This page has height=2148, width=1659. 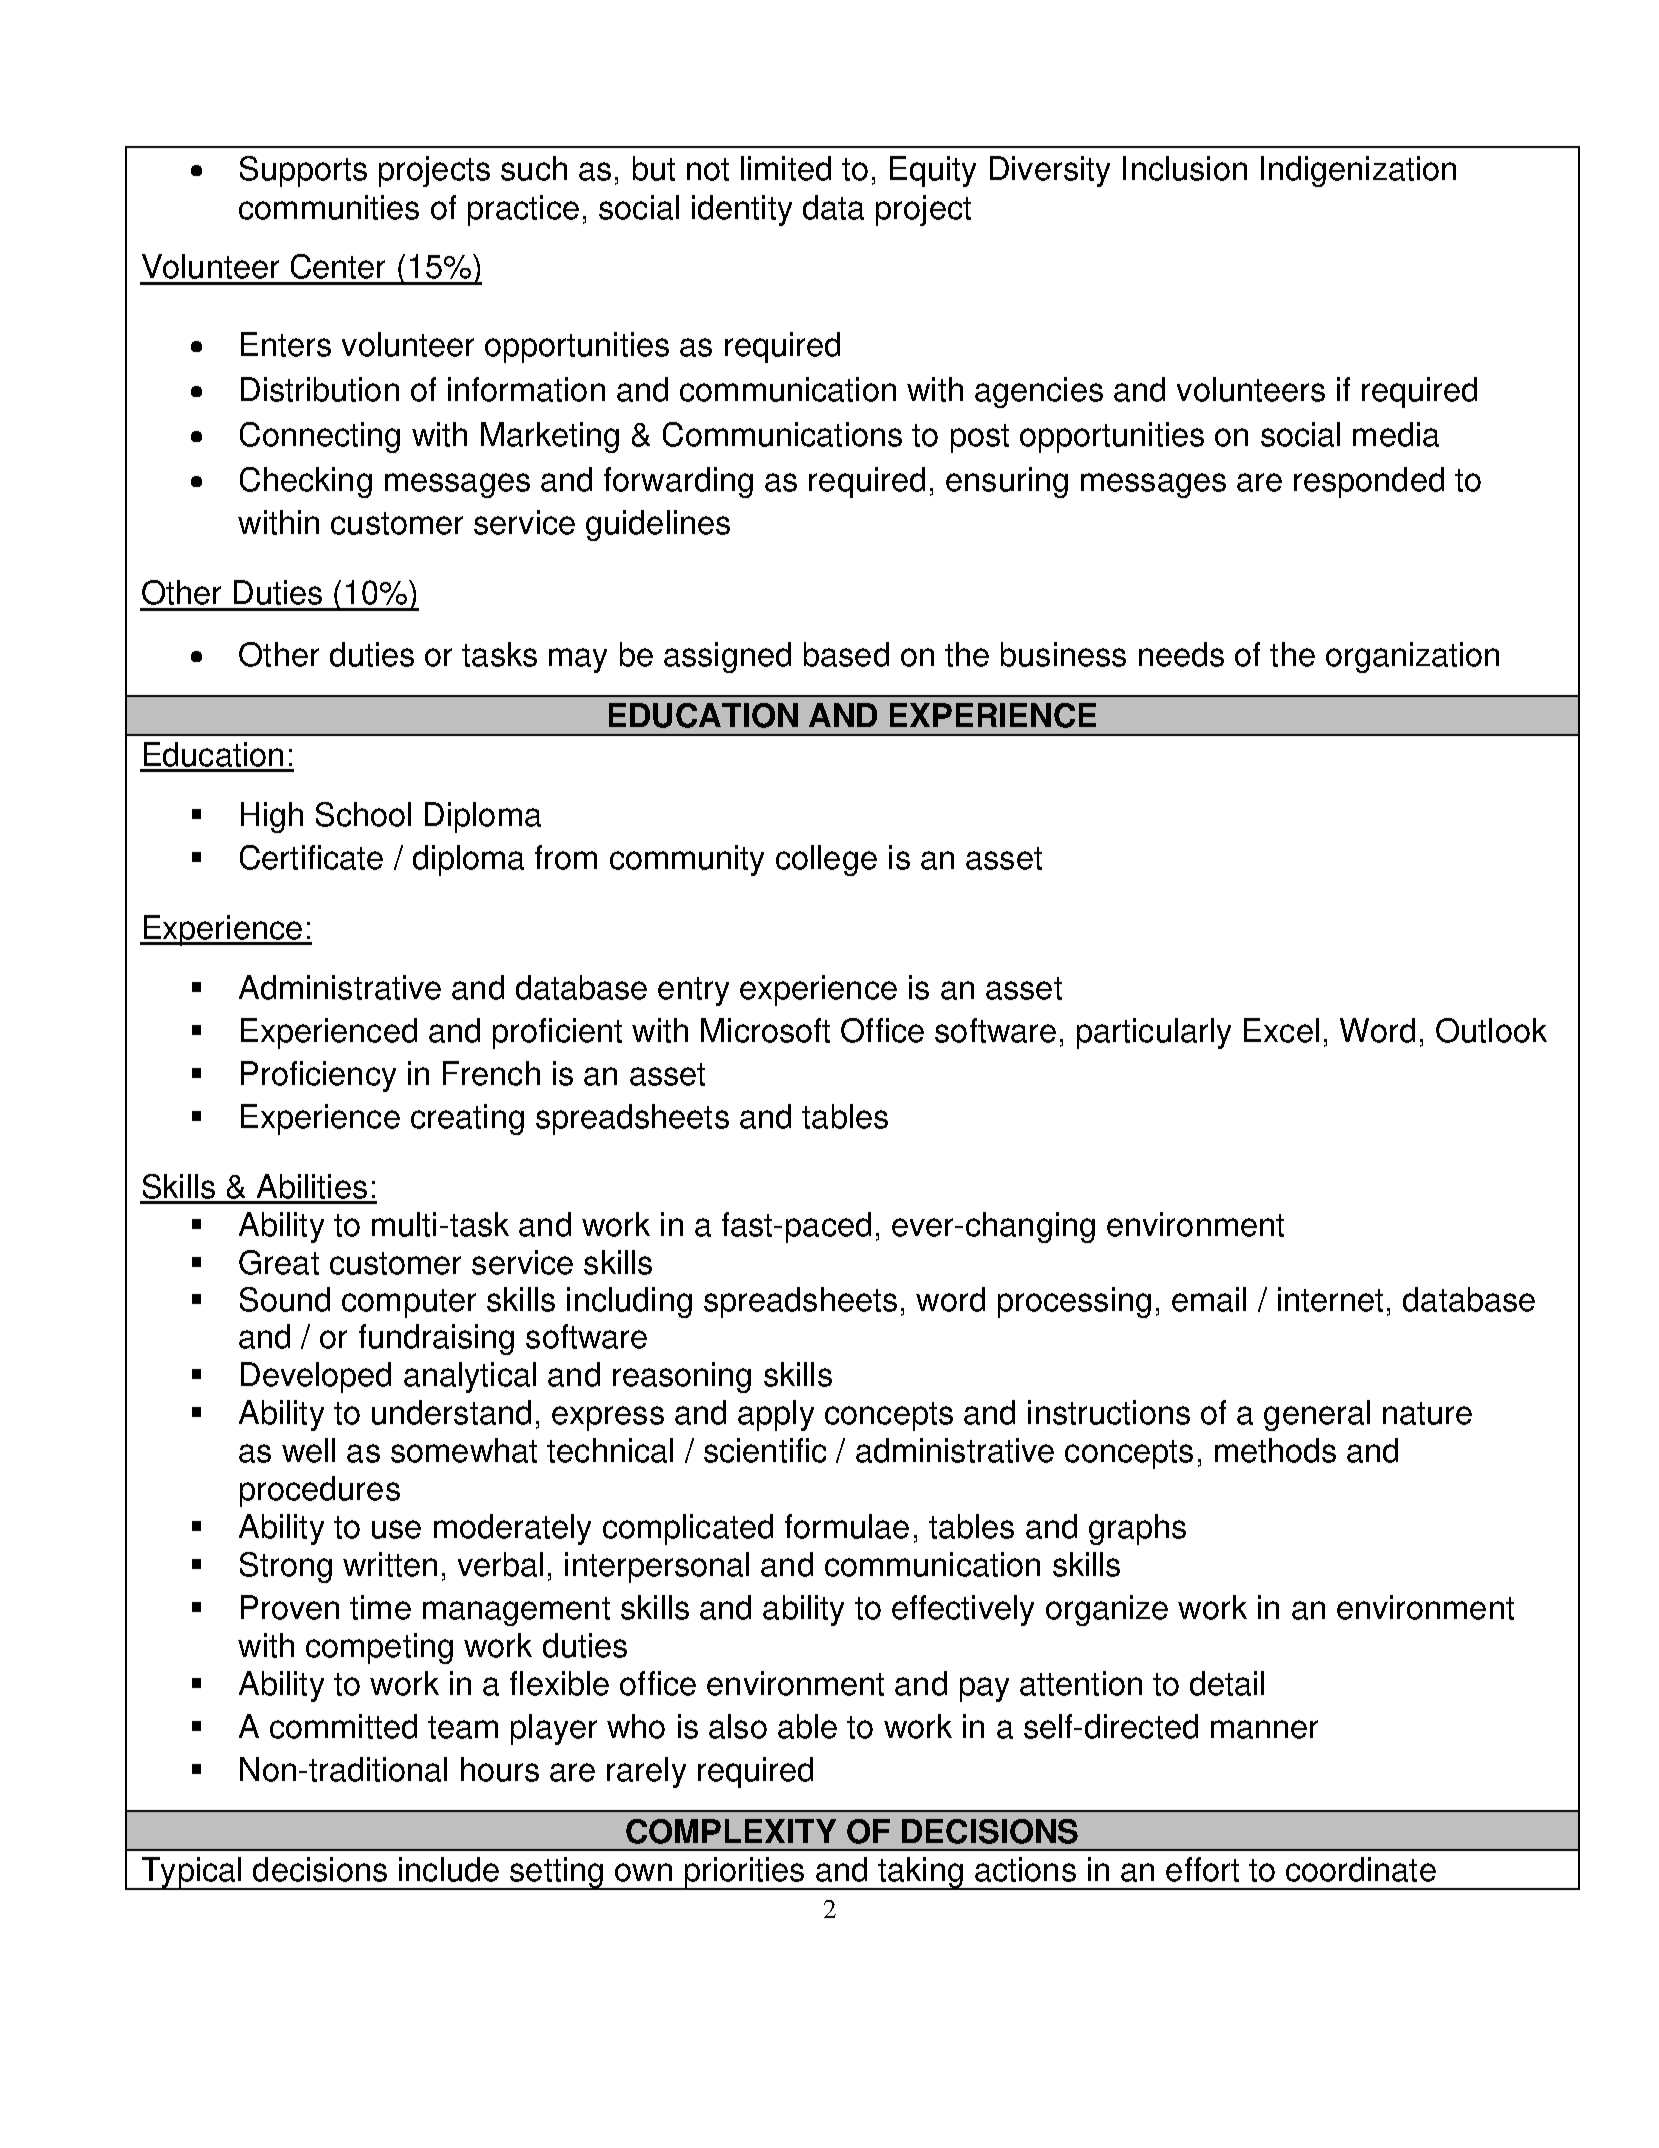 I want to click on Microsoft, so click(x=765, y=1030).
